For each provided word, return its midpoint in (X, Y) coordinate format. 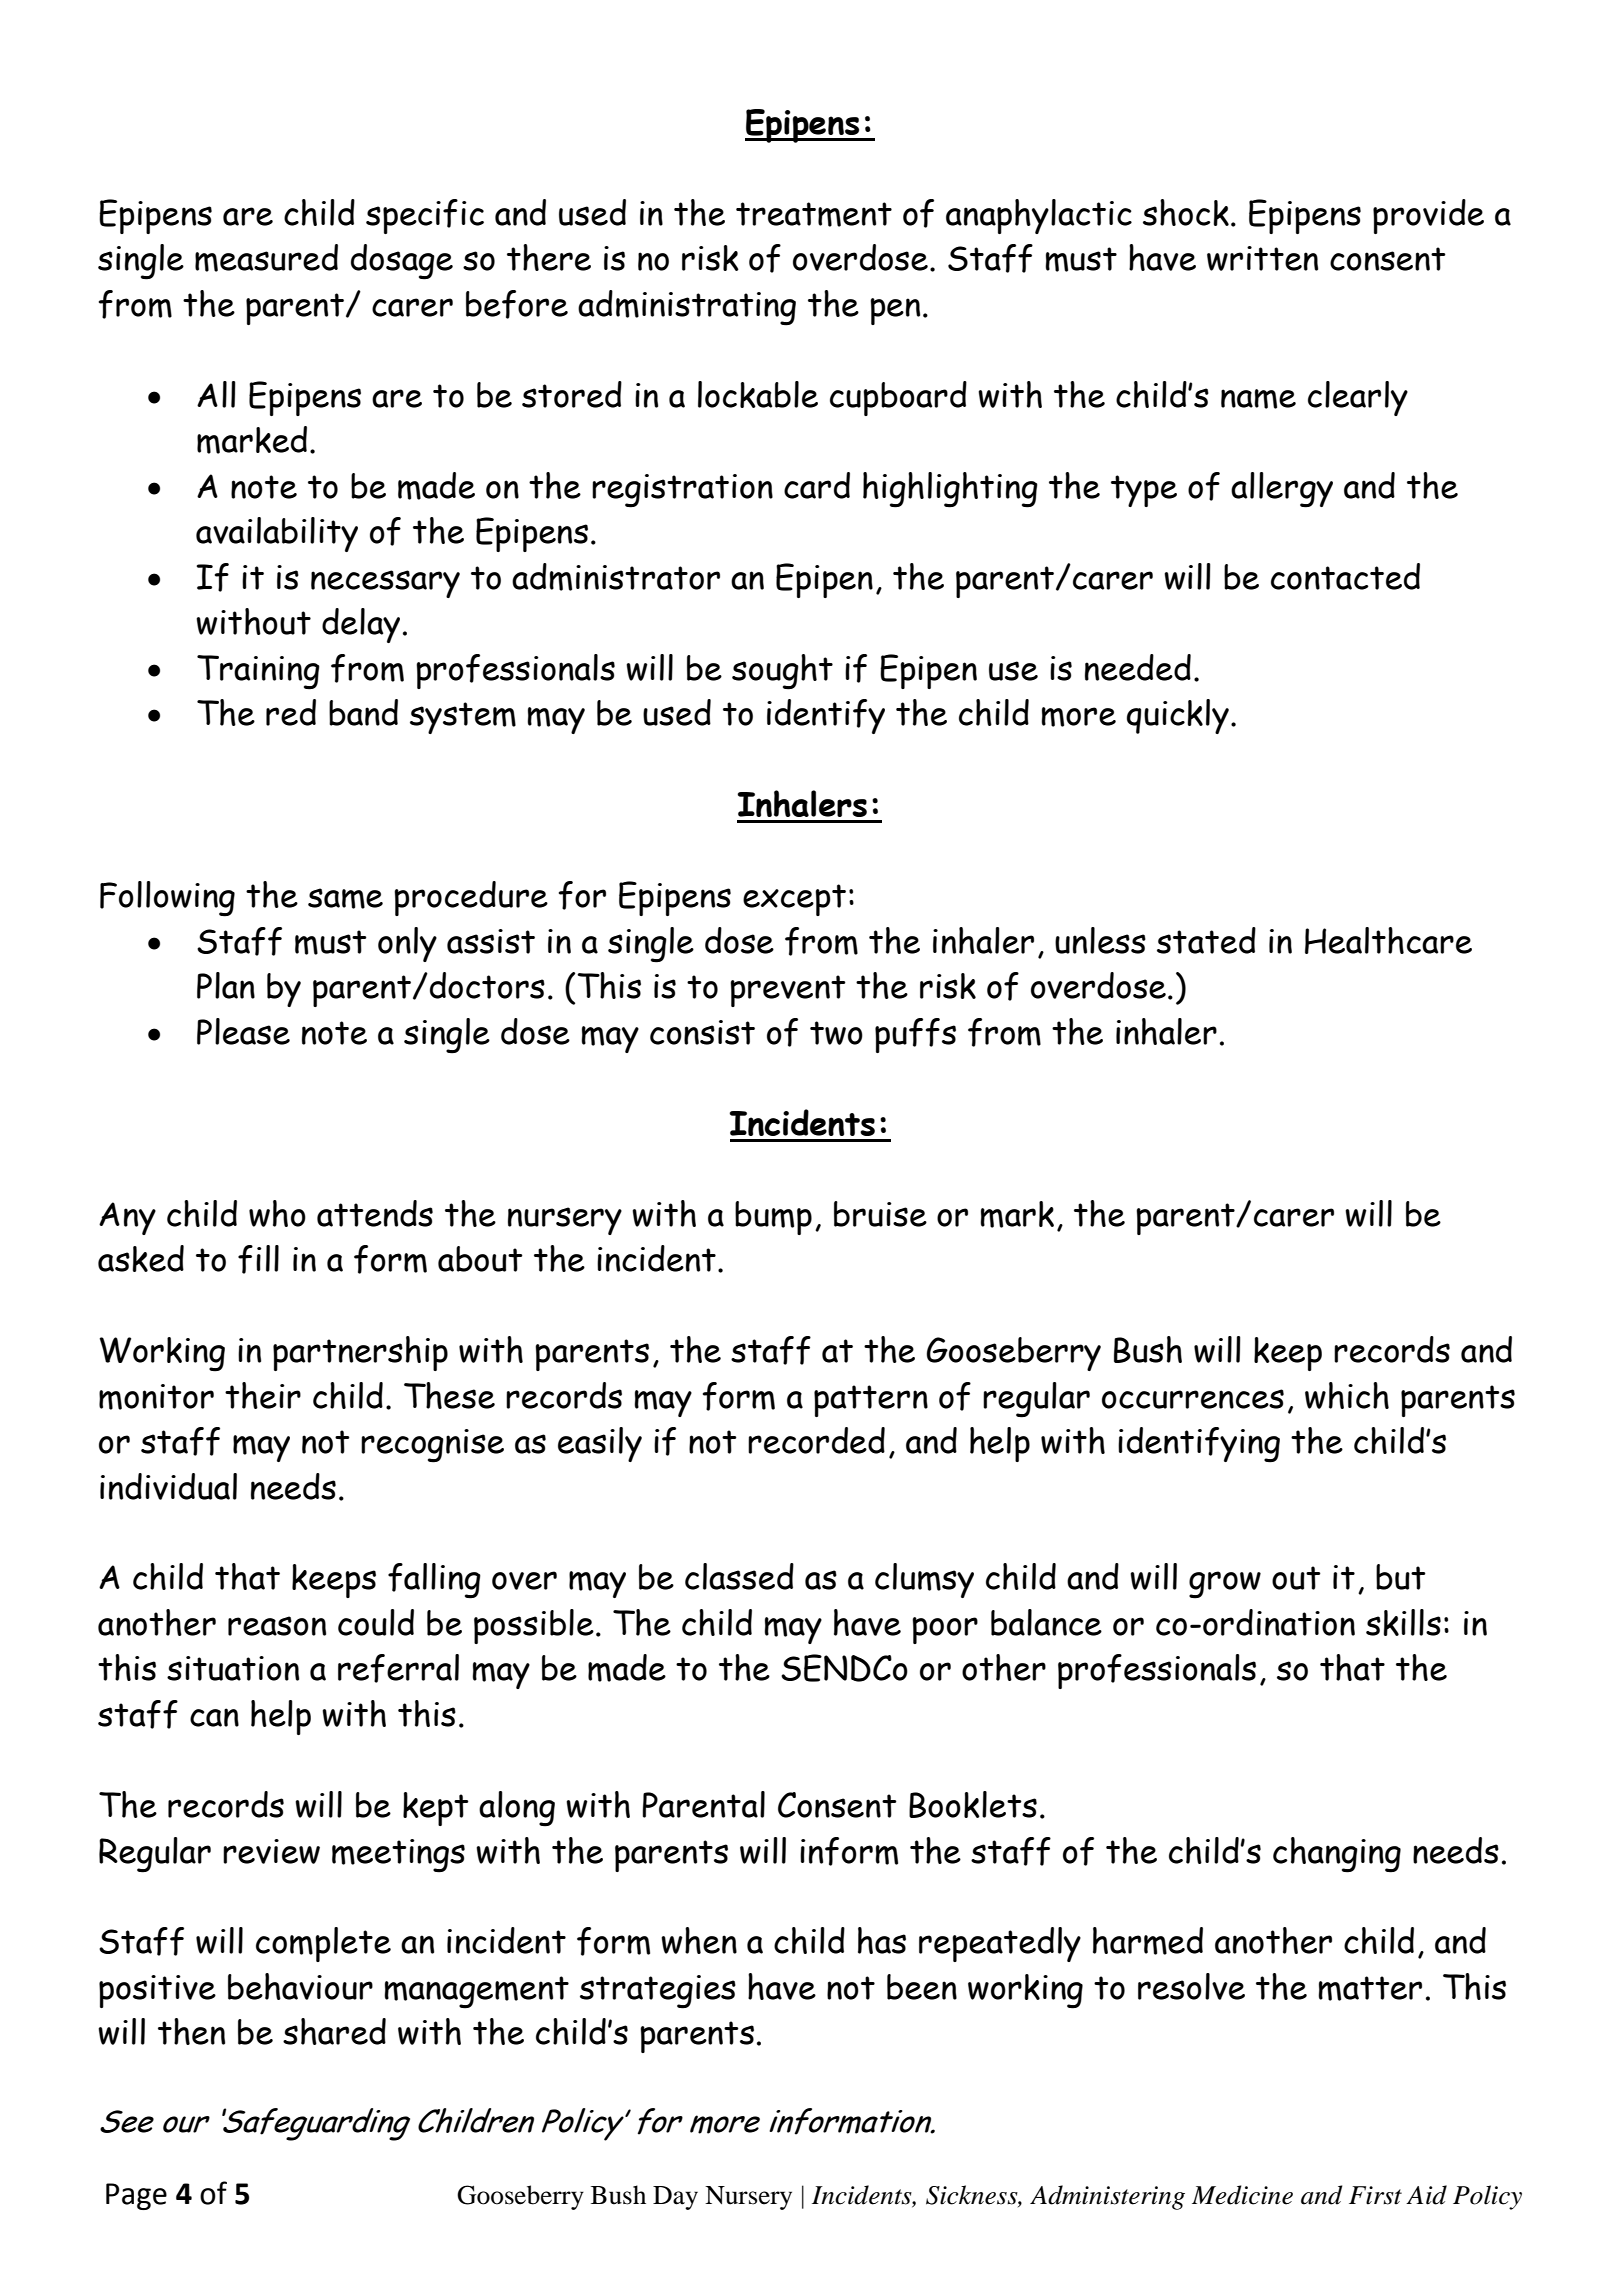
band (363, 712)
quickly (1178, 716)
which (1347, 1395)
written (1262, 258)
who (277, 1213)
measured (266, 258)
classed (739, 1576)
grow (1225, 1585)
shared (334, 2031)
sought (782, 672)
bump (773, 1218)
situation (233, 1668)
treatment (814, 214)
